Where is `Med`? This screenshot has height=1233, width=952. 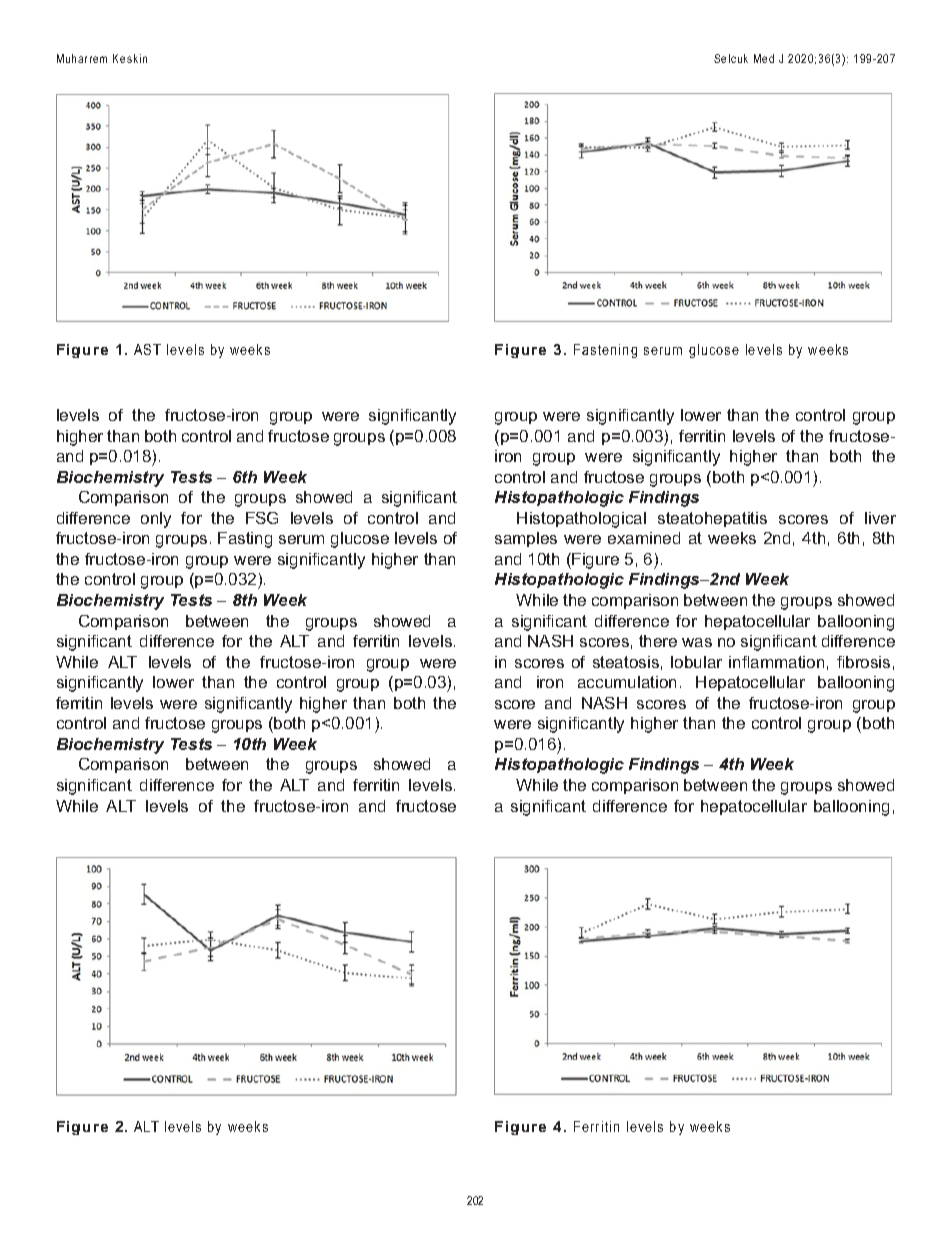
Med is located at coordinates (764, 58).
